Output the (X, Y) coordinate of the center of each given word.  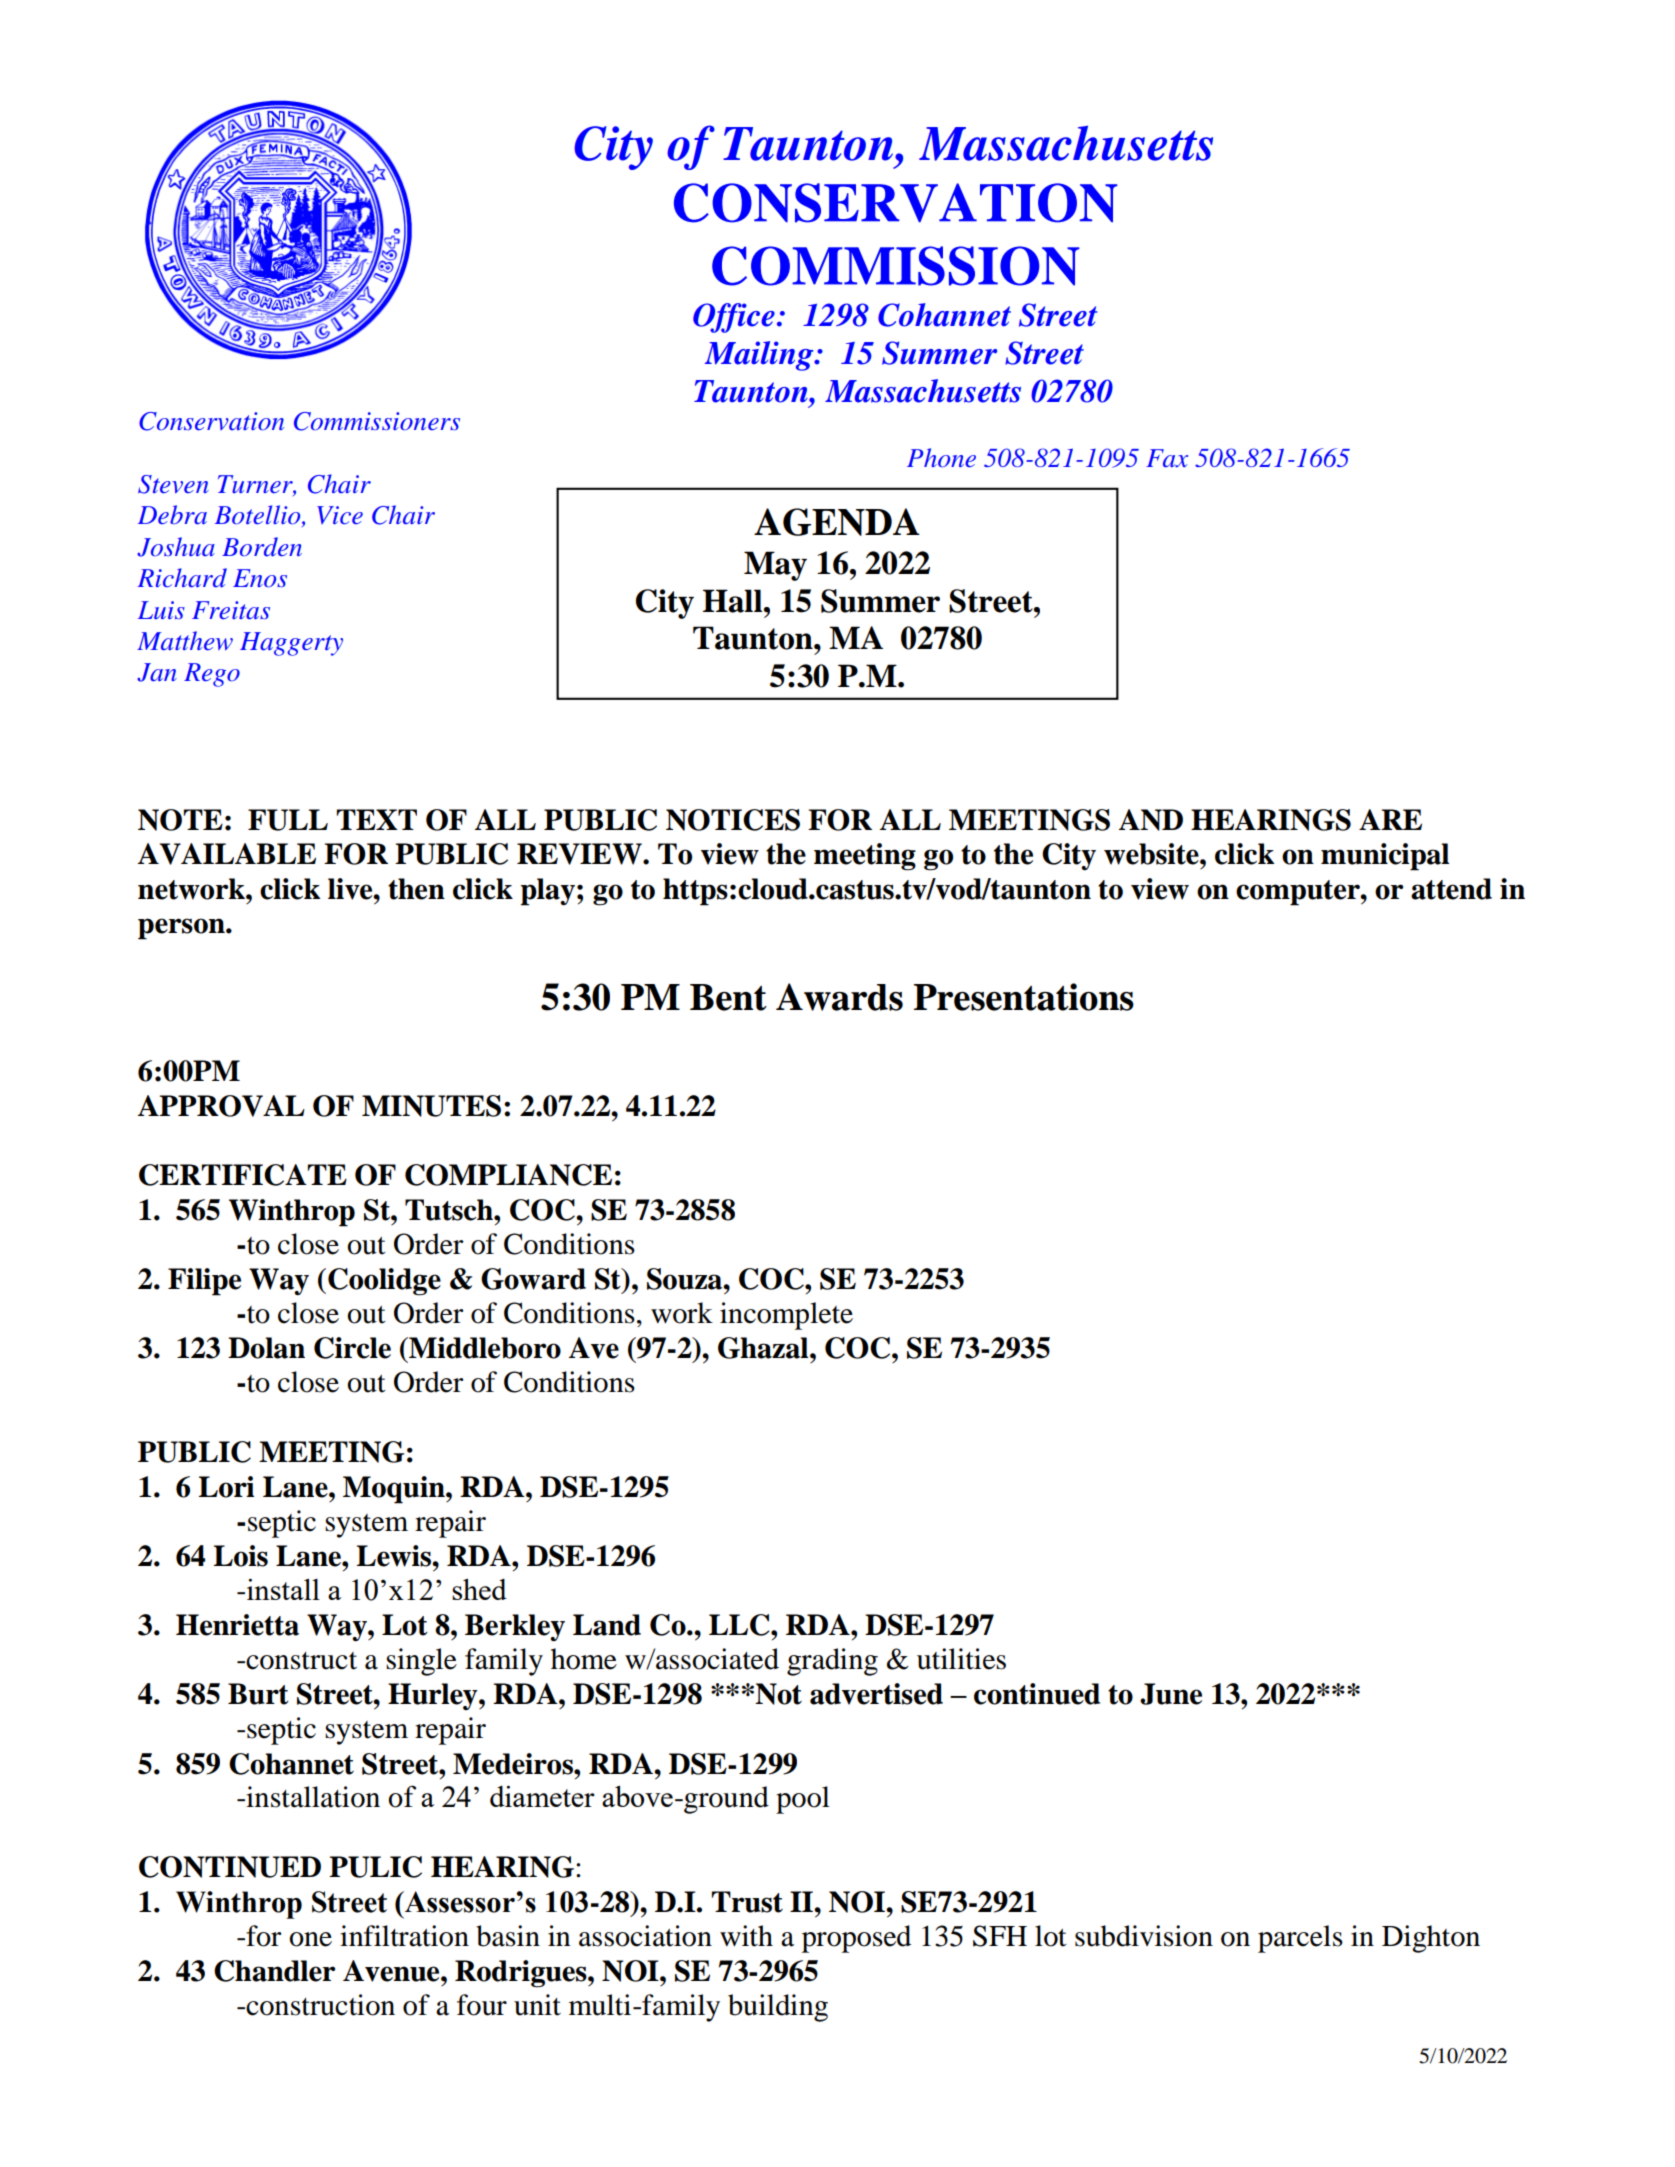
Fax (1167, 458)
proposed (856, 1939)
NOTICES (733, 820)
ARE (1390, 819)
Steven (173, 484)
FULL (288, 820)
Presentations (1024, 997)
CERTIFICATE (243, 1175)
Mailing (760, 356)
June (1171, 1694)
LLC (740, 1625)
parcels (1300, 1939)
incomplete (786, 1316)
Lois (240, 1556)
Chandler (274, 1971)
